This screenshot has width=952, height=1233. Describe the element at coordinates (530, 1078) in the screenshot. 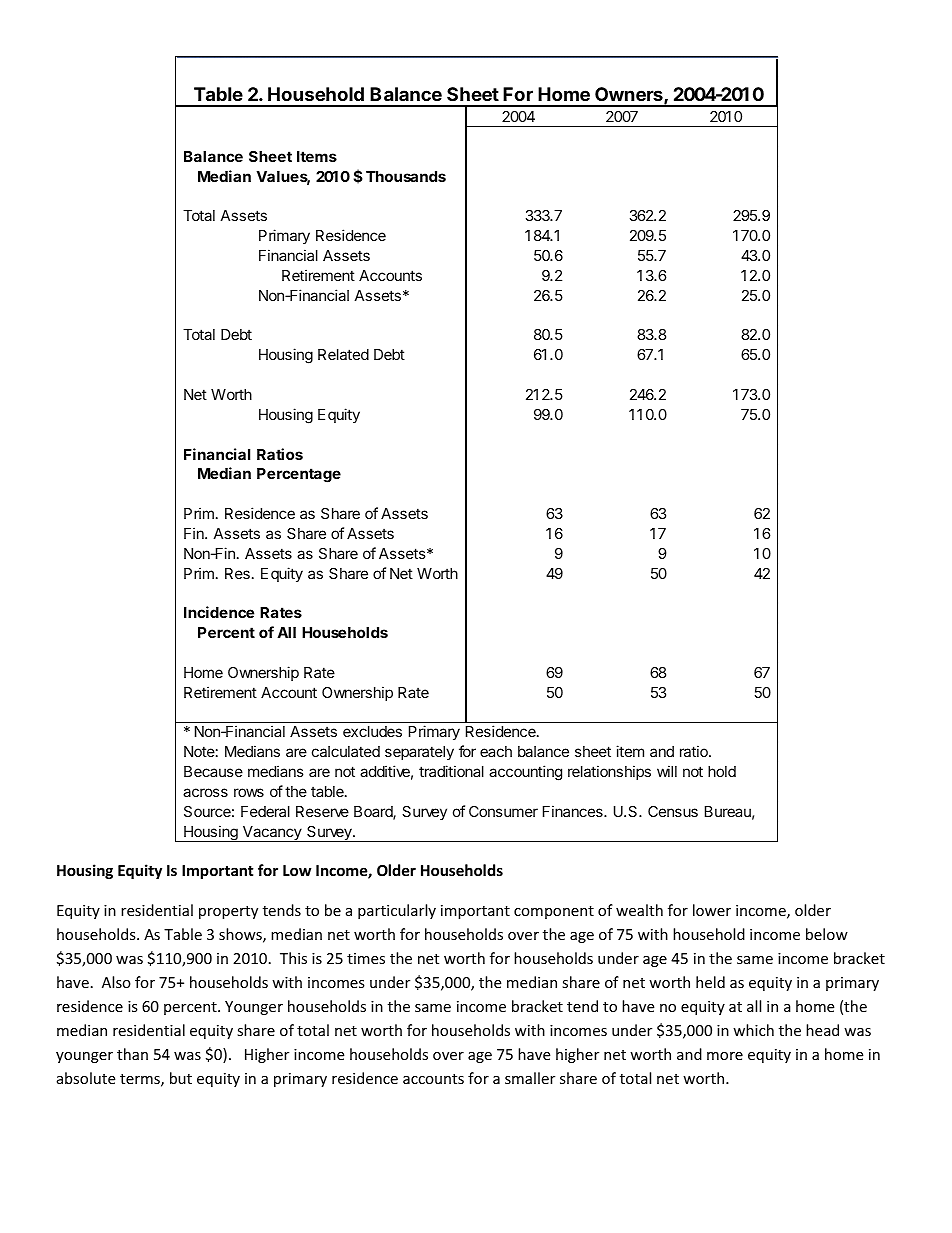

I see `smaller` at that location.
